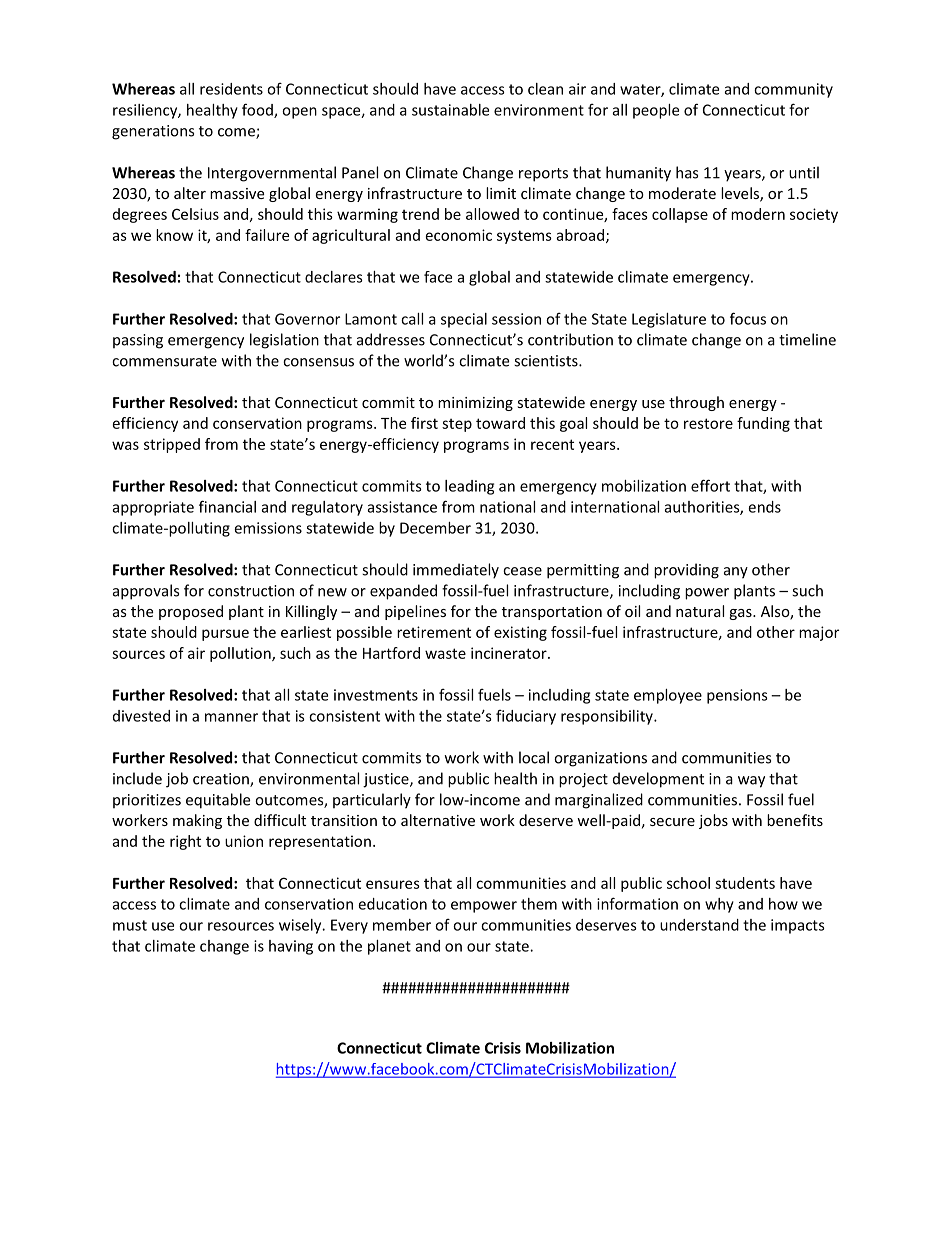 The width and height of the screenshot is (952, 1233). Describe the element at coordinates (435, 528) in the screenshot. I see `December` at that location.
